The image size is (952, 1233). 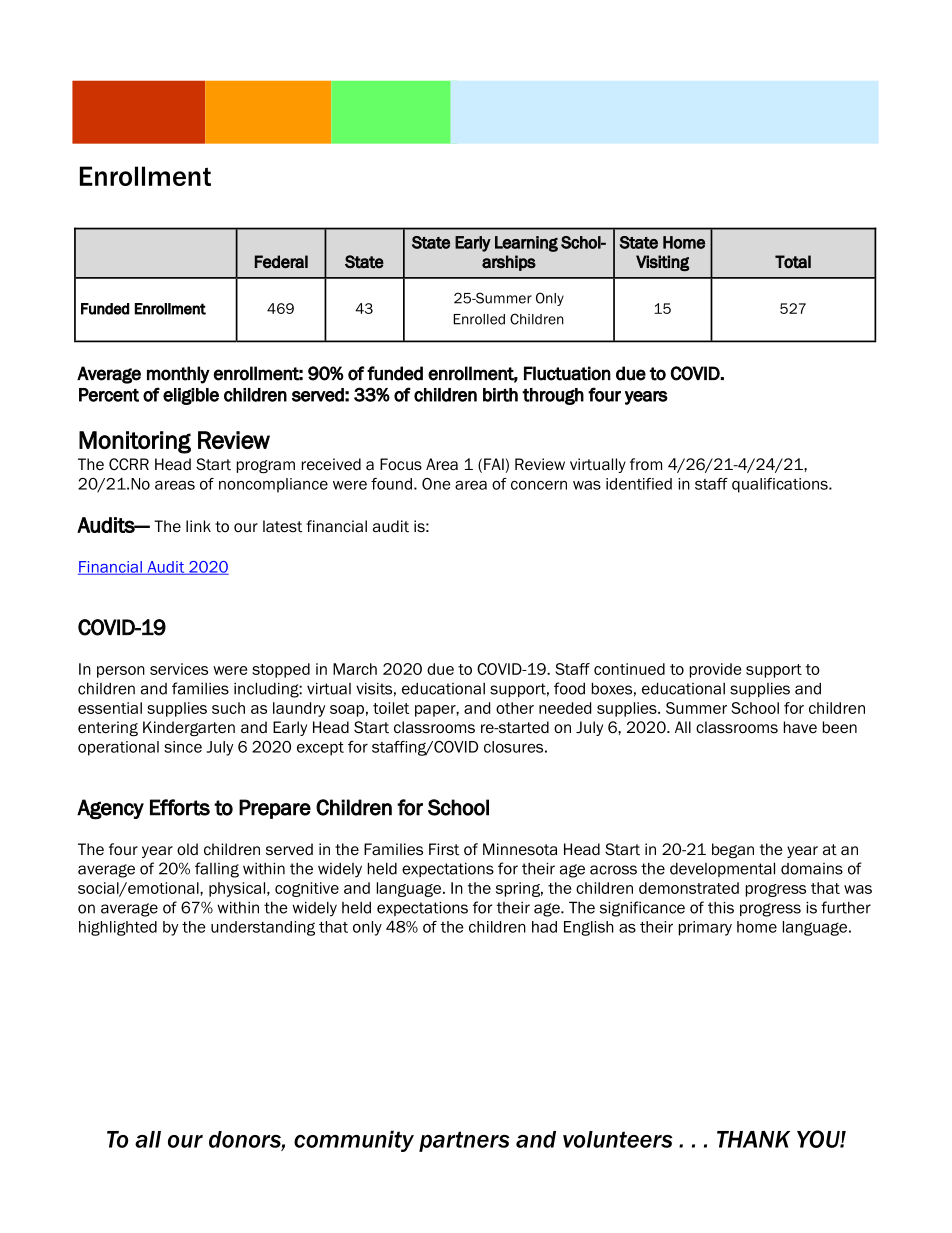 What do you see at coordinates (526, 244) in the screenshot?
I see `Learning` at bounding box center [526, 244].
